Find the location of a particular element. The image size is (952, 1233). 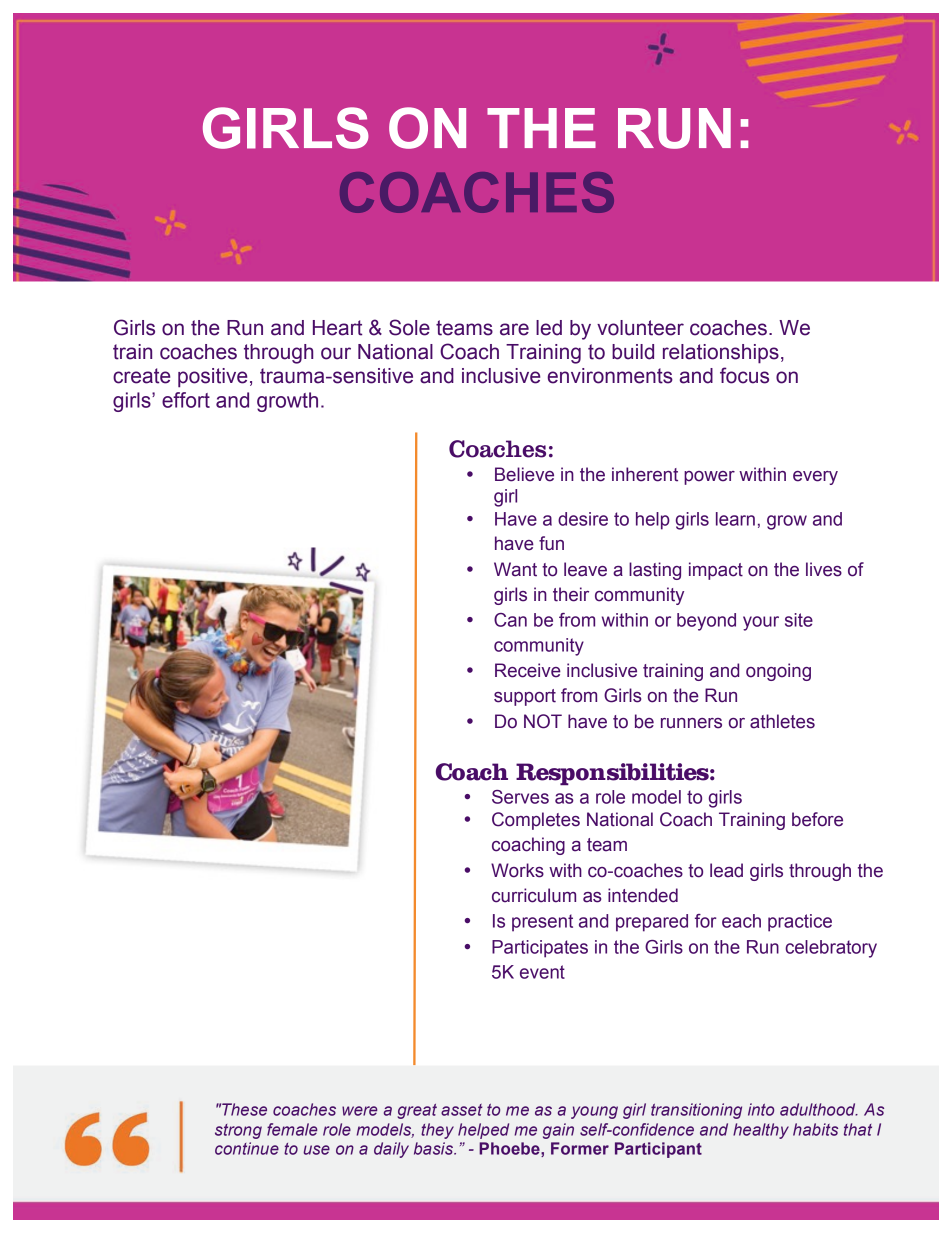

focus is located at coordinates (744, 375).
